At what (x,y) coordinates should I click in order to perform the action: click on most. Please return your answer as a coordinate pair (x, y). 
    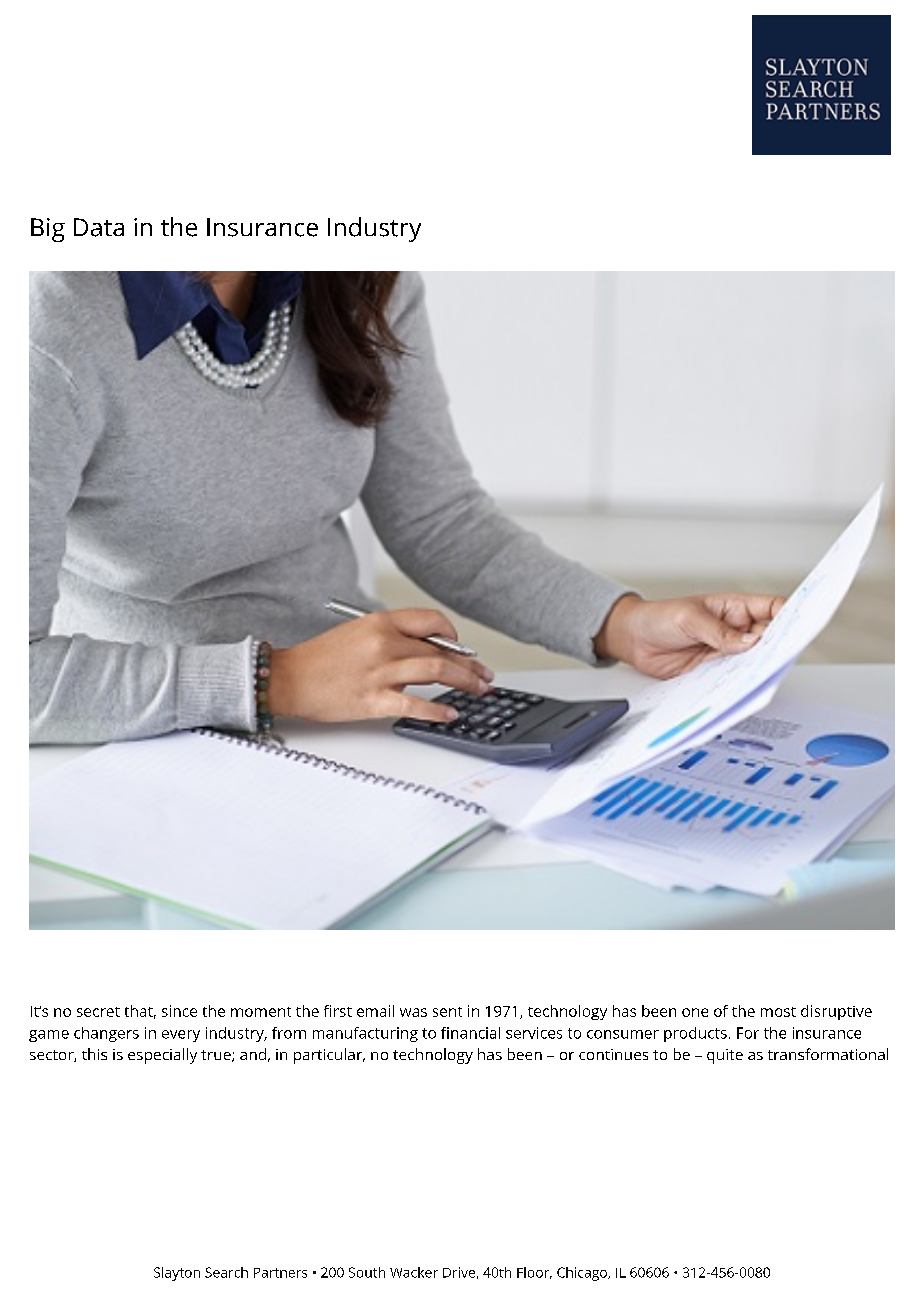
    Looking at the image, I should click on (778, 1012).
